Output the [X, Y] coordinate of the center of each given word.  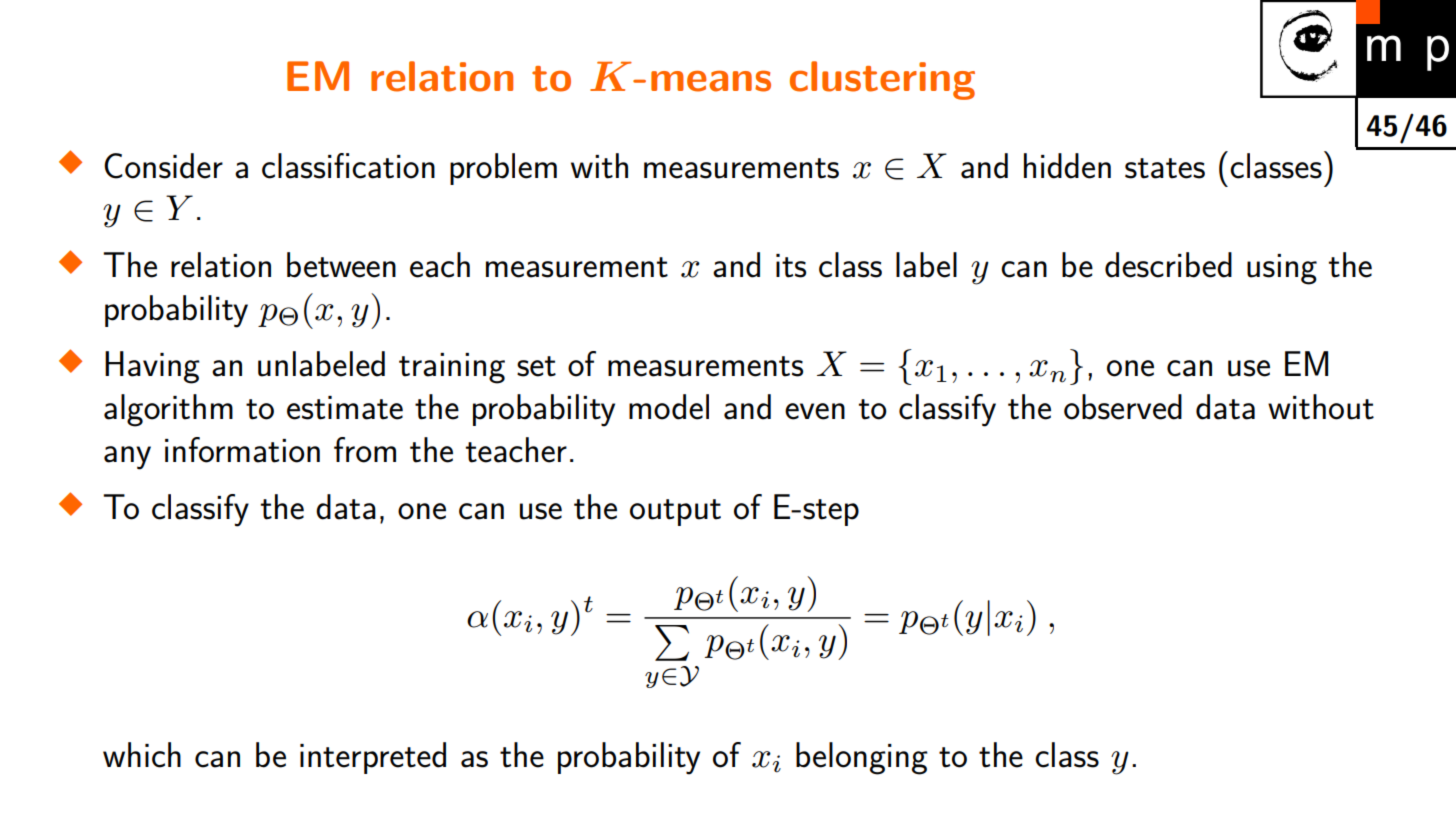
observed [1123, 407]
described [1168, 265]
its [791, 266]
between [341, 265]
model [669, 407]
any [127, 458]
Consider [163, 166]
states [1165, 168]
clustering [882, 80]
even [815, 411]
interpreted [373, 758]
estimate [345, 408]
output [675, 512]
